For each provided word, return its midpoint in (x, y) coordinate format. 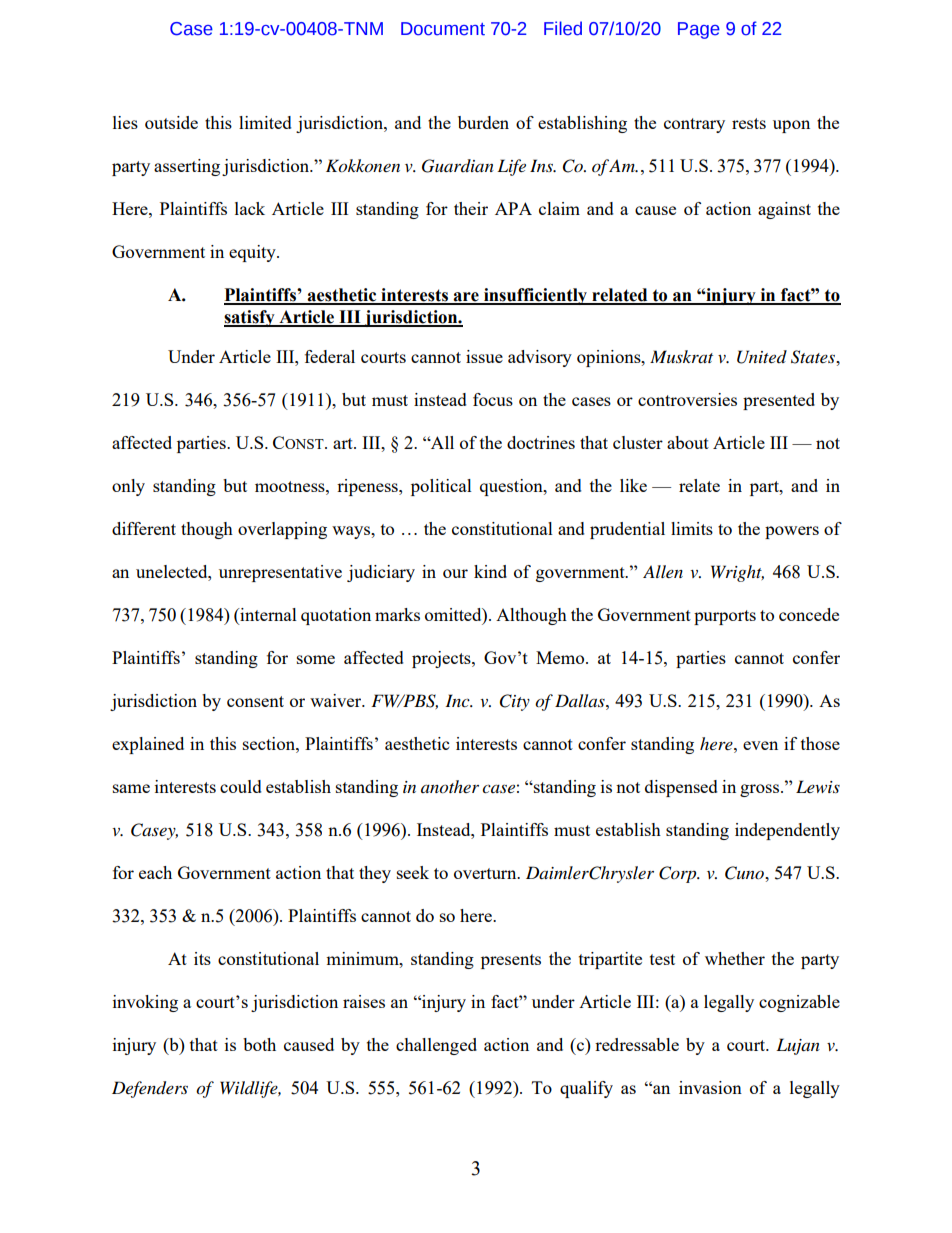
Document (443, 29)
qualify (586, 1089)
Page (699, 30)
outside (171, 122)
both (259, 1044)
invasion (710, 1087)
